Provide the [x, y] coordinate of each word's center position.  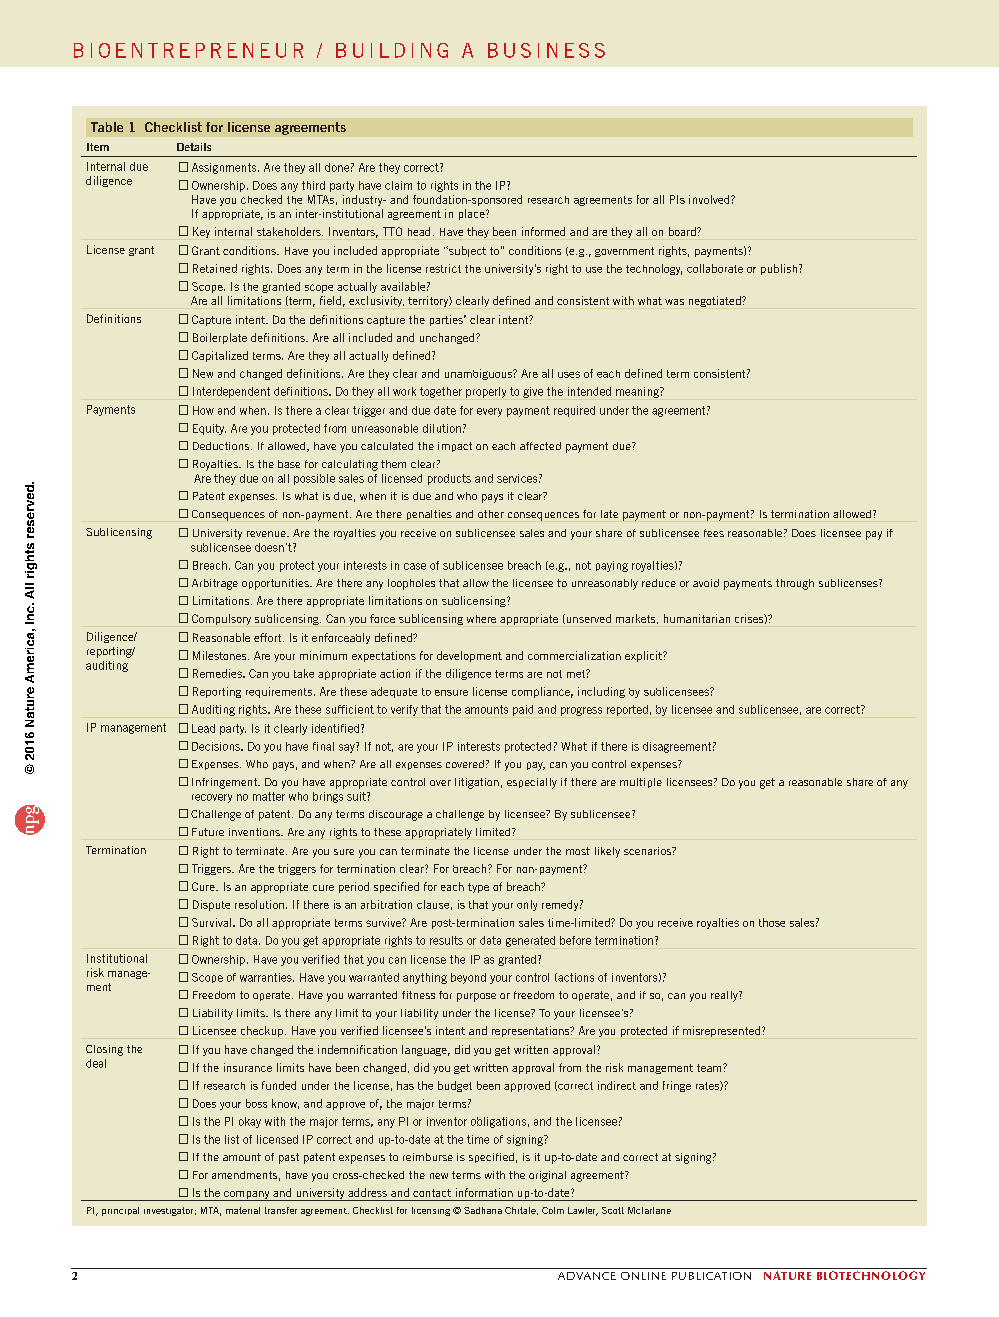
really [725, 996]
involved [710, 199]
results [446, 940]
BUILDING [392, 50]
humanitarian [697, 618]
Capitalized [220, 356]
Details [194, 147]
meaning [638, 392]
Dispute [211, 905]
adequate [394, 692]
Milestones [221, 655]
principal [120, 1211]
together [441, 392]
